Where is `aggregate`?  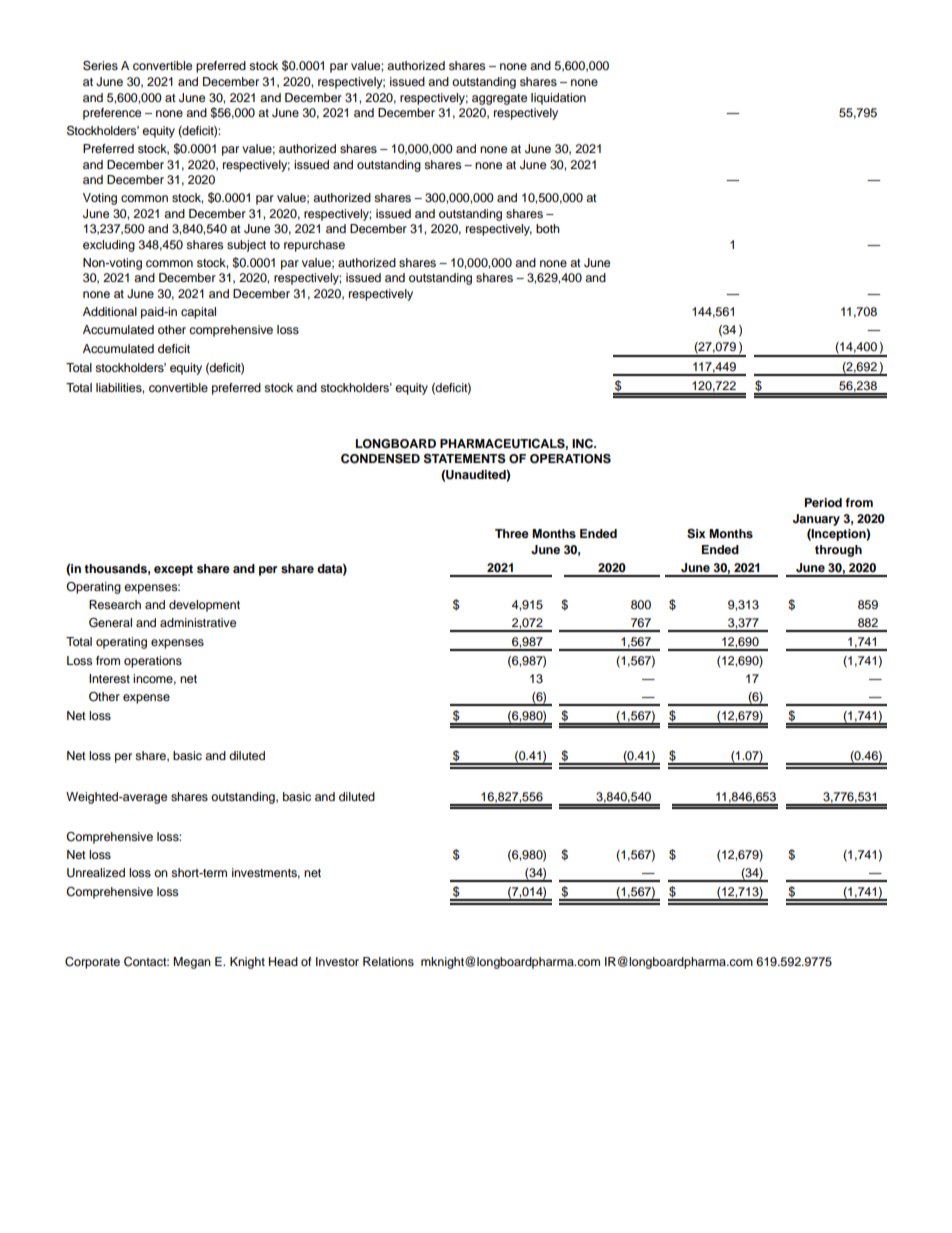 aggregate is located at coordinates (499, 99).
